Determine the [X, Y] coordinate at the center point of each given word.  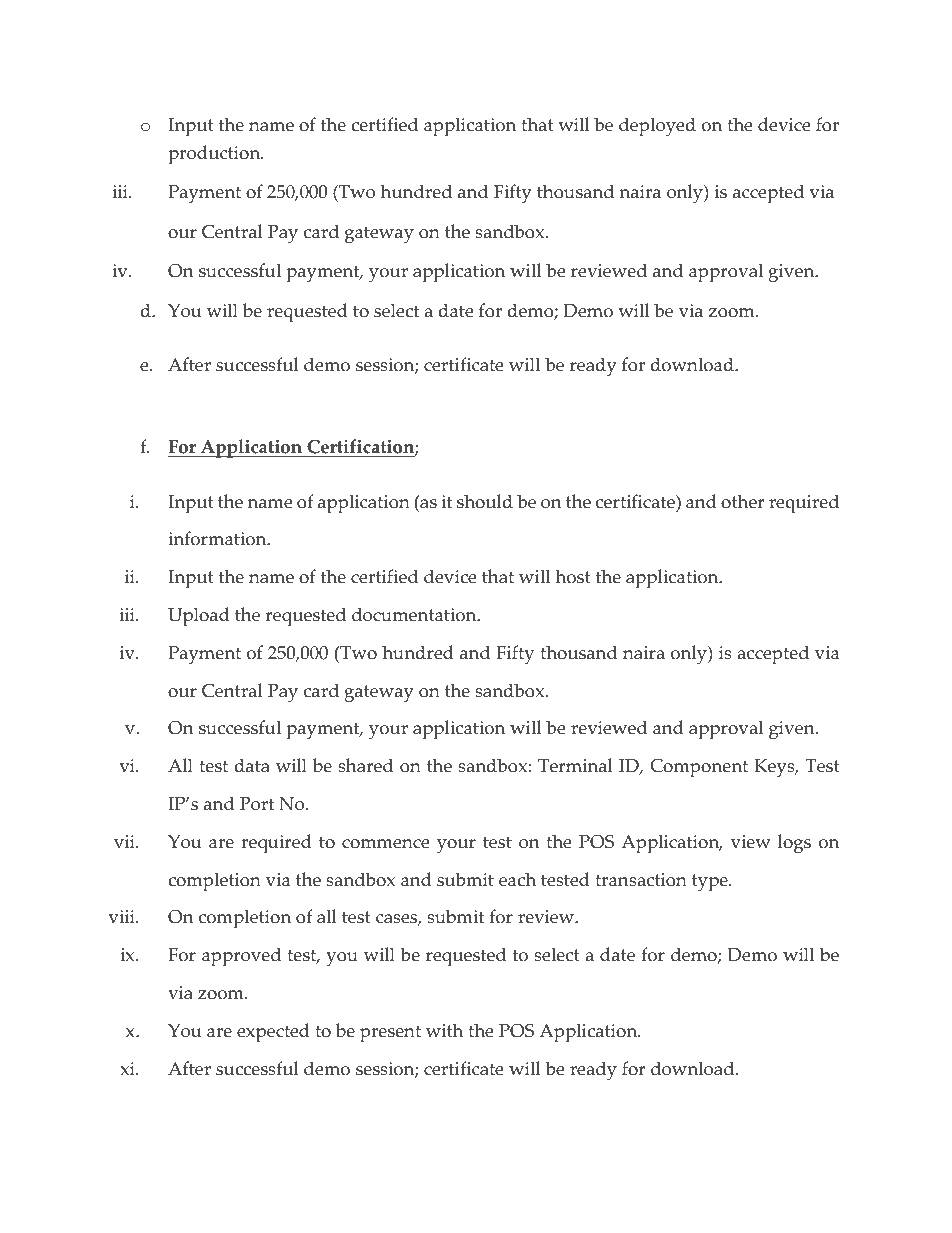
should [485, 501]
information [218, 538]
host [573, 576]
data [252, 765]
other [742, 501]
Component [699, 768]
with [444, 1030]
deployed [657, 127]
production [215, 155]
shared [365, 765]
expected [273, 1033]
